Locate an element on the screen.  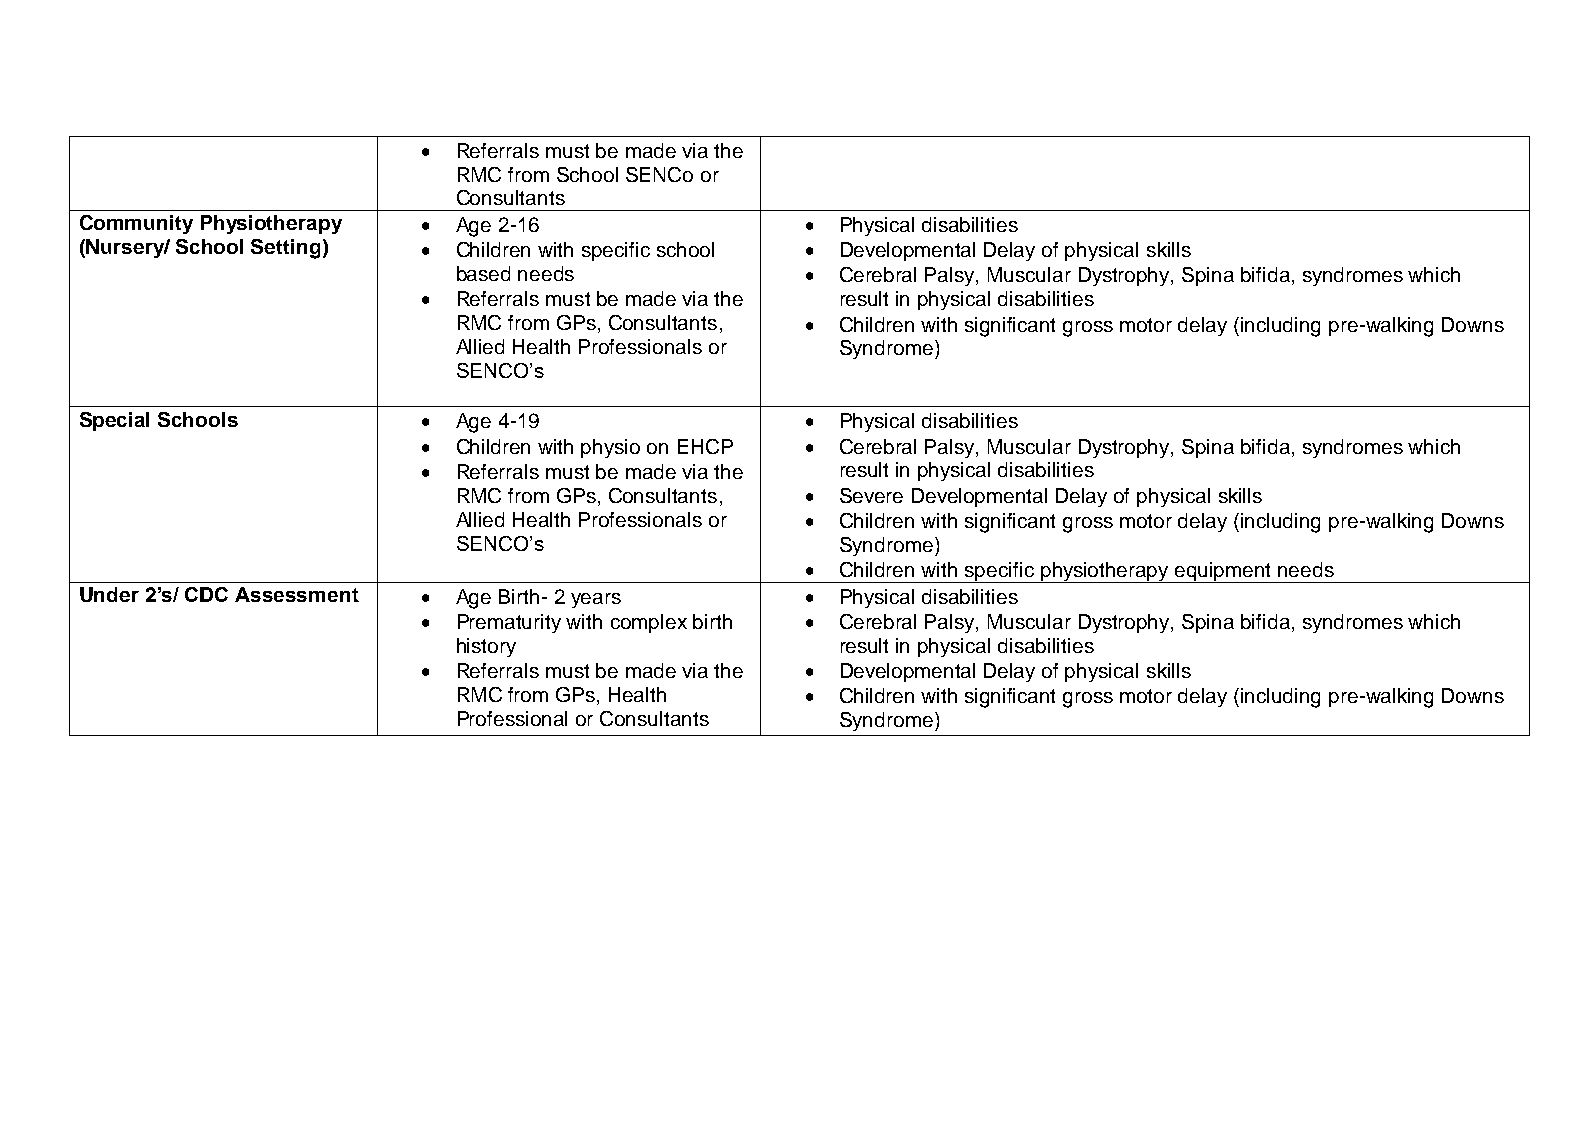
equipment is located at coordinates (1223, 572).
